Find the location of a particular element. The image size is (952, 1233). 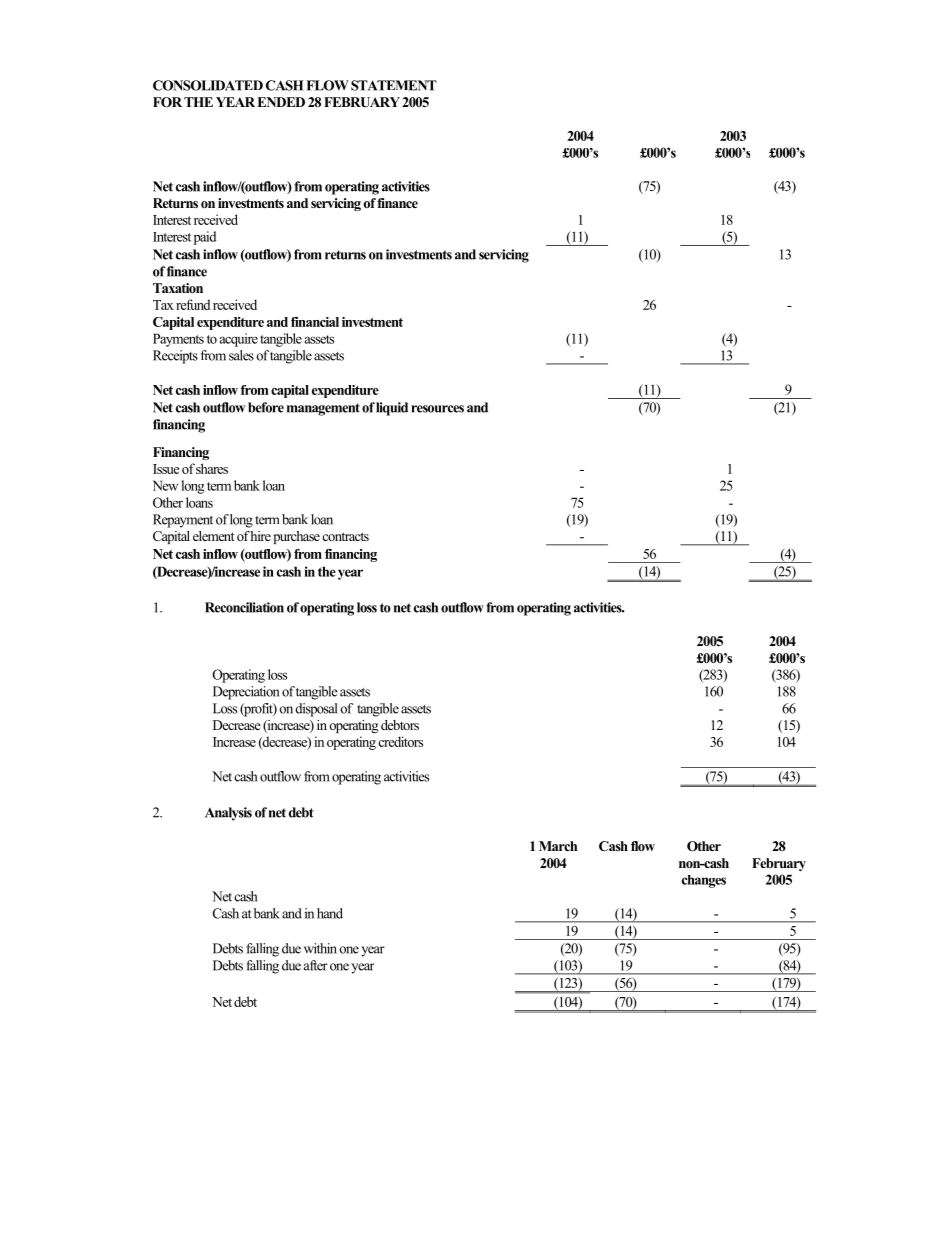

sales is located at coordinates (241, 355).
